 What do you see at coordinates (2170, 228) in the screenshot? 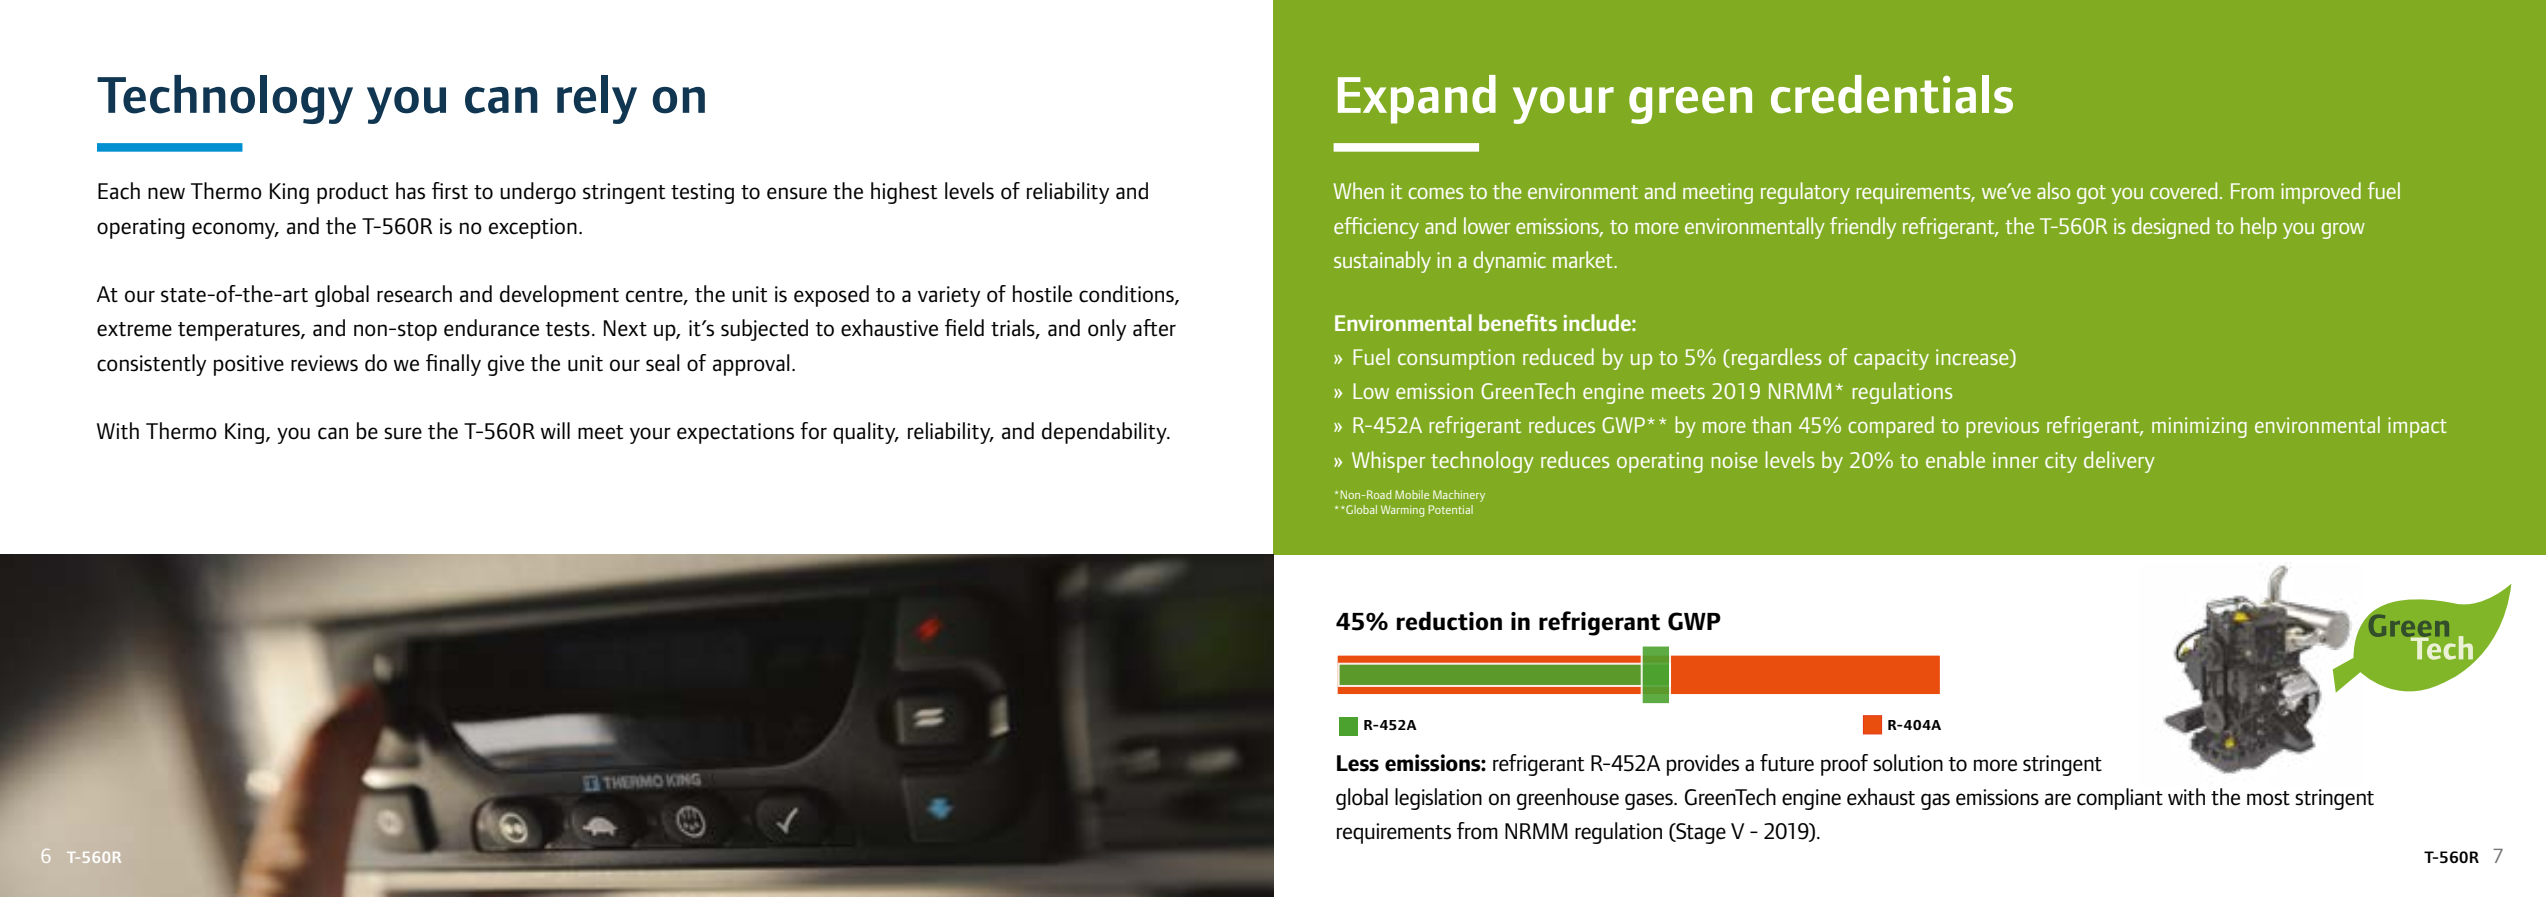
I see `designed` at bounding box center [2170, 228].
